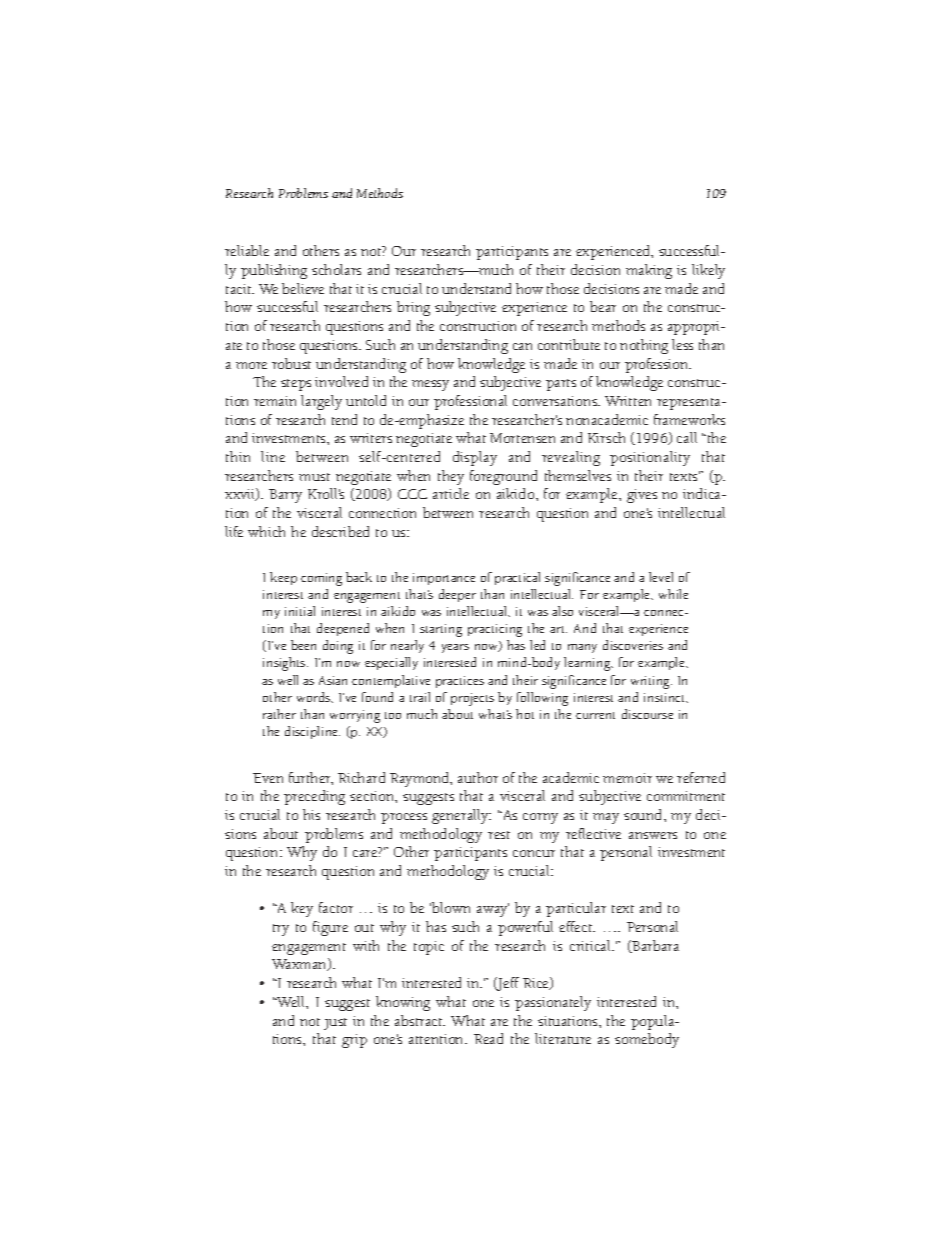 The image size is (952, 1233). I want to click on just, so click(335, 1024).
